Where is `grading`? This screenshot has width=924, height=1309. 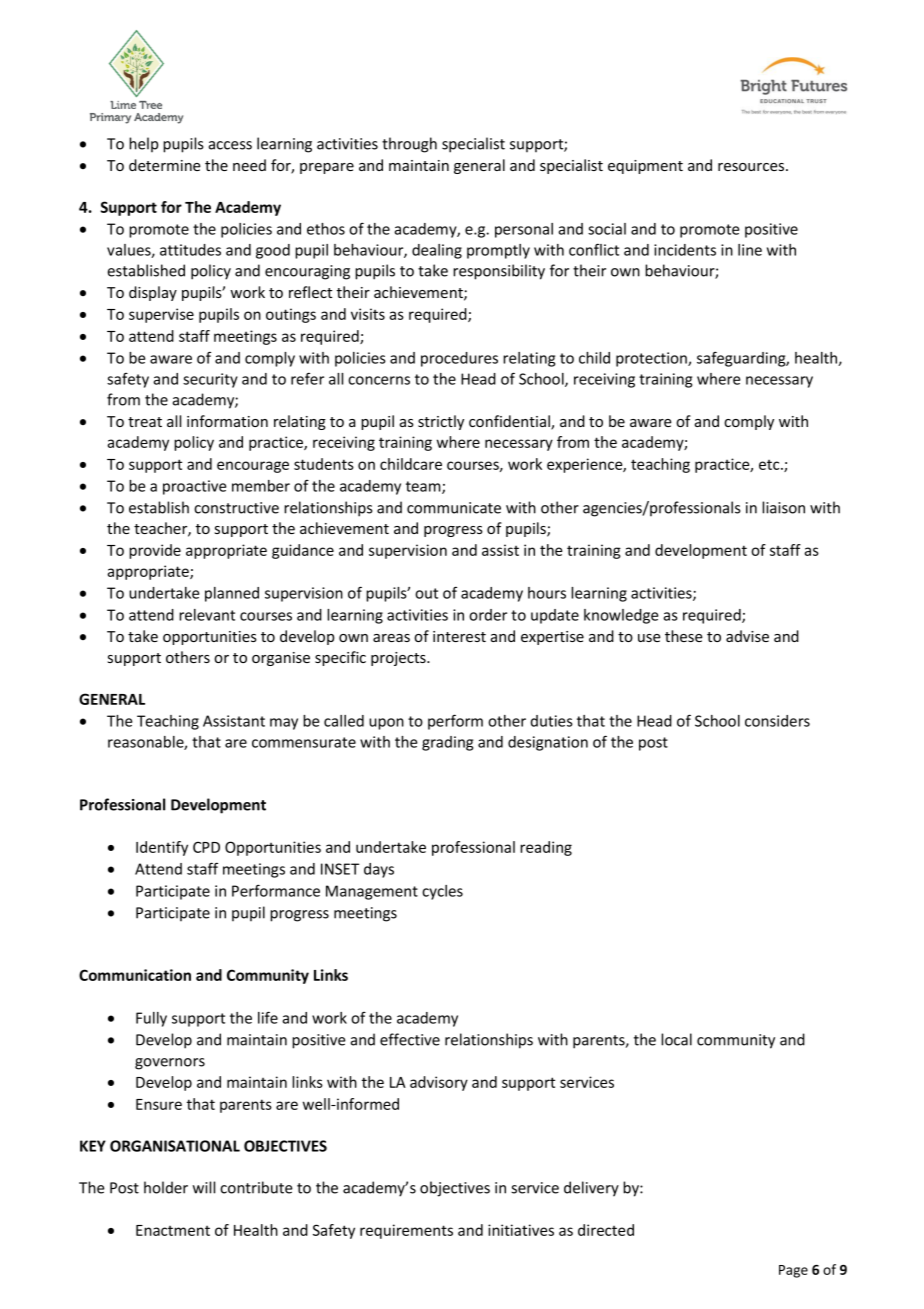
grading is located at coordinates (447, 743).
